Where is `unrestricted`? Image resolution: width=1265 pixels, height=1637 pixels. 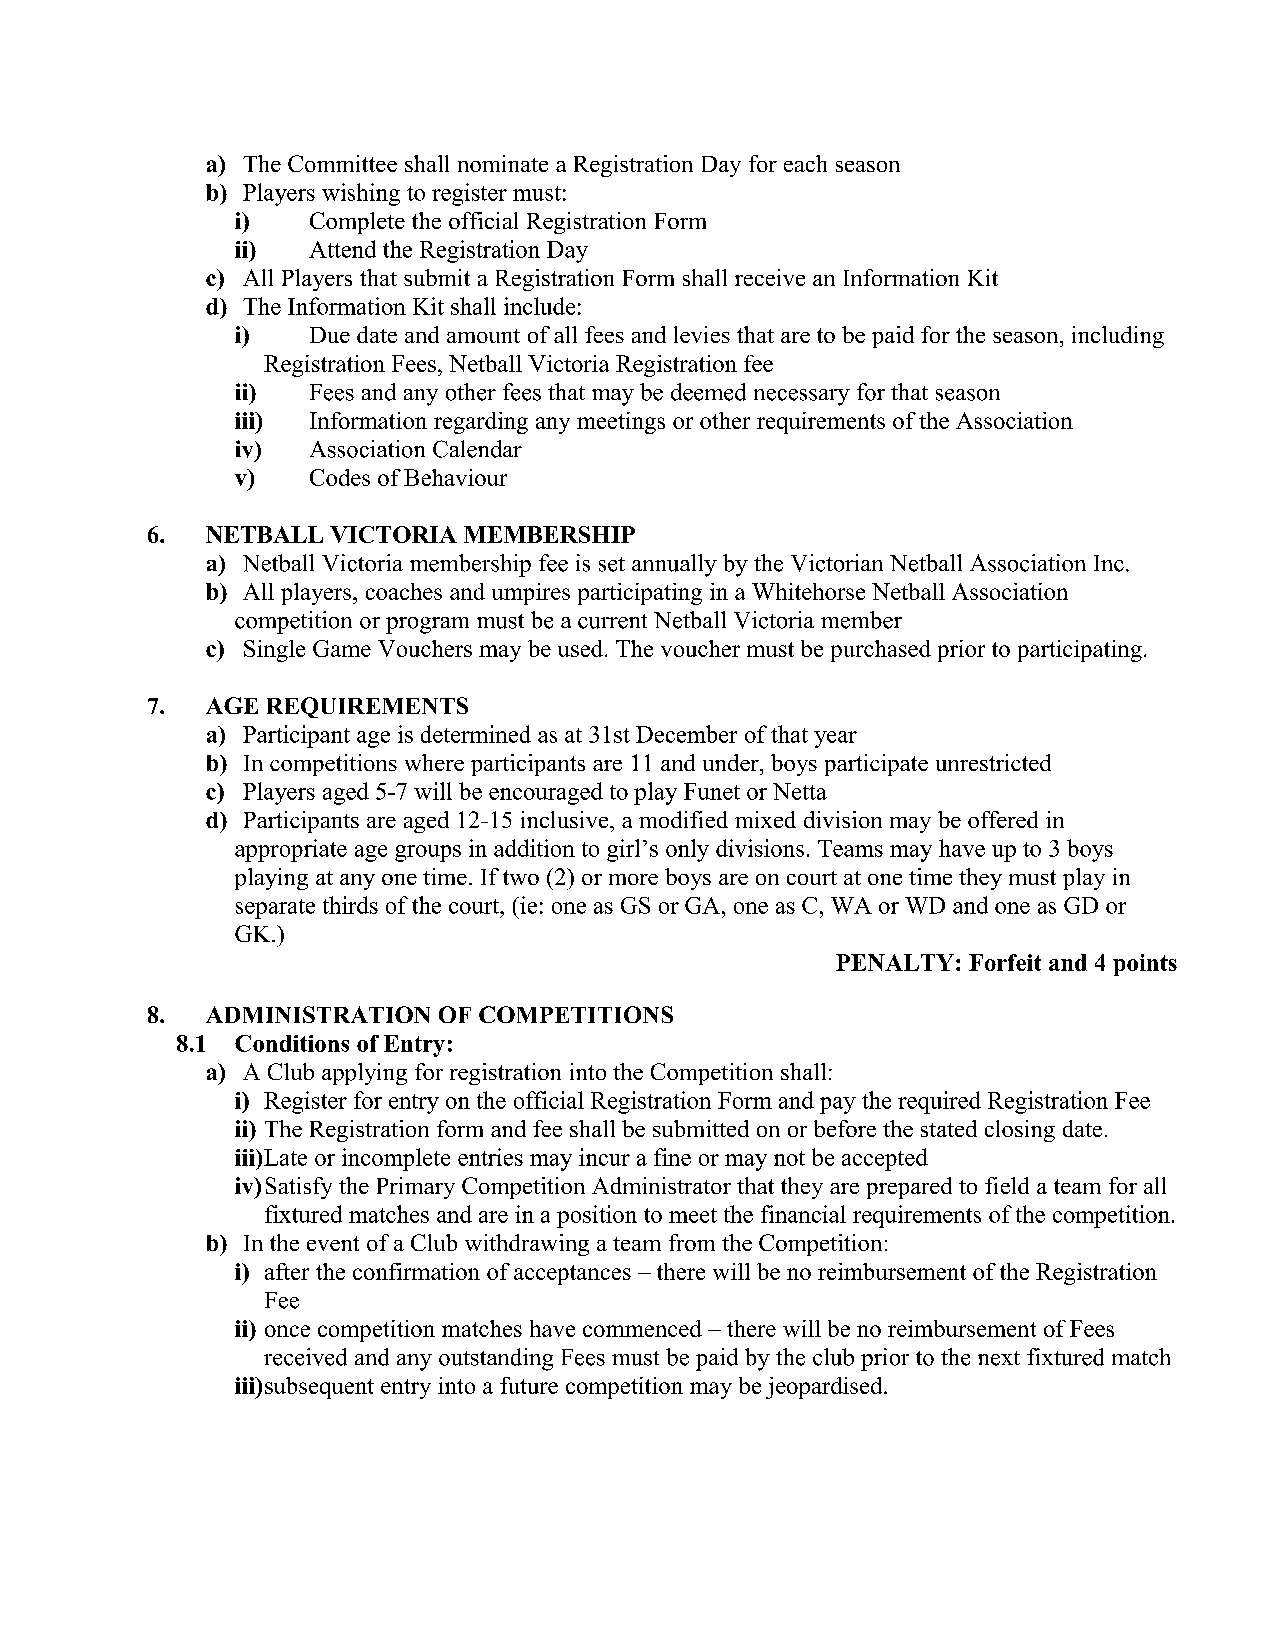 unrestricted is located at coordinates (993, 762).
